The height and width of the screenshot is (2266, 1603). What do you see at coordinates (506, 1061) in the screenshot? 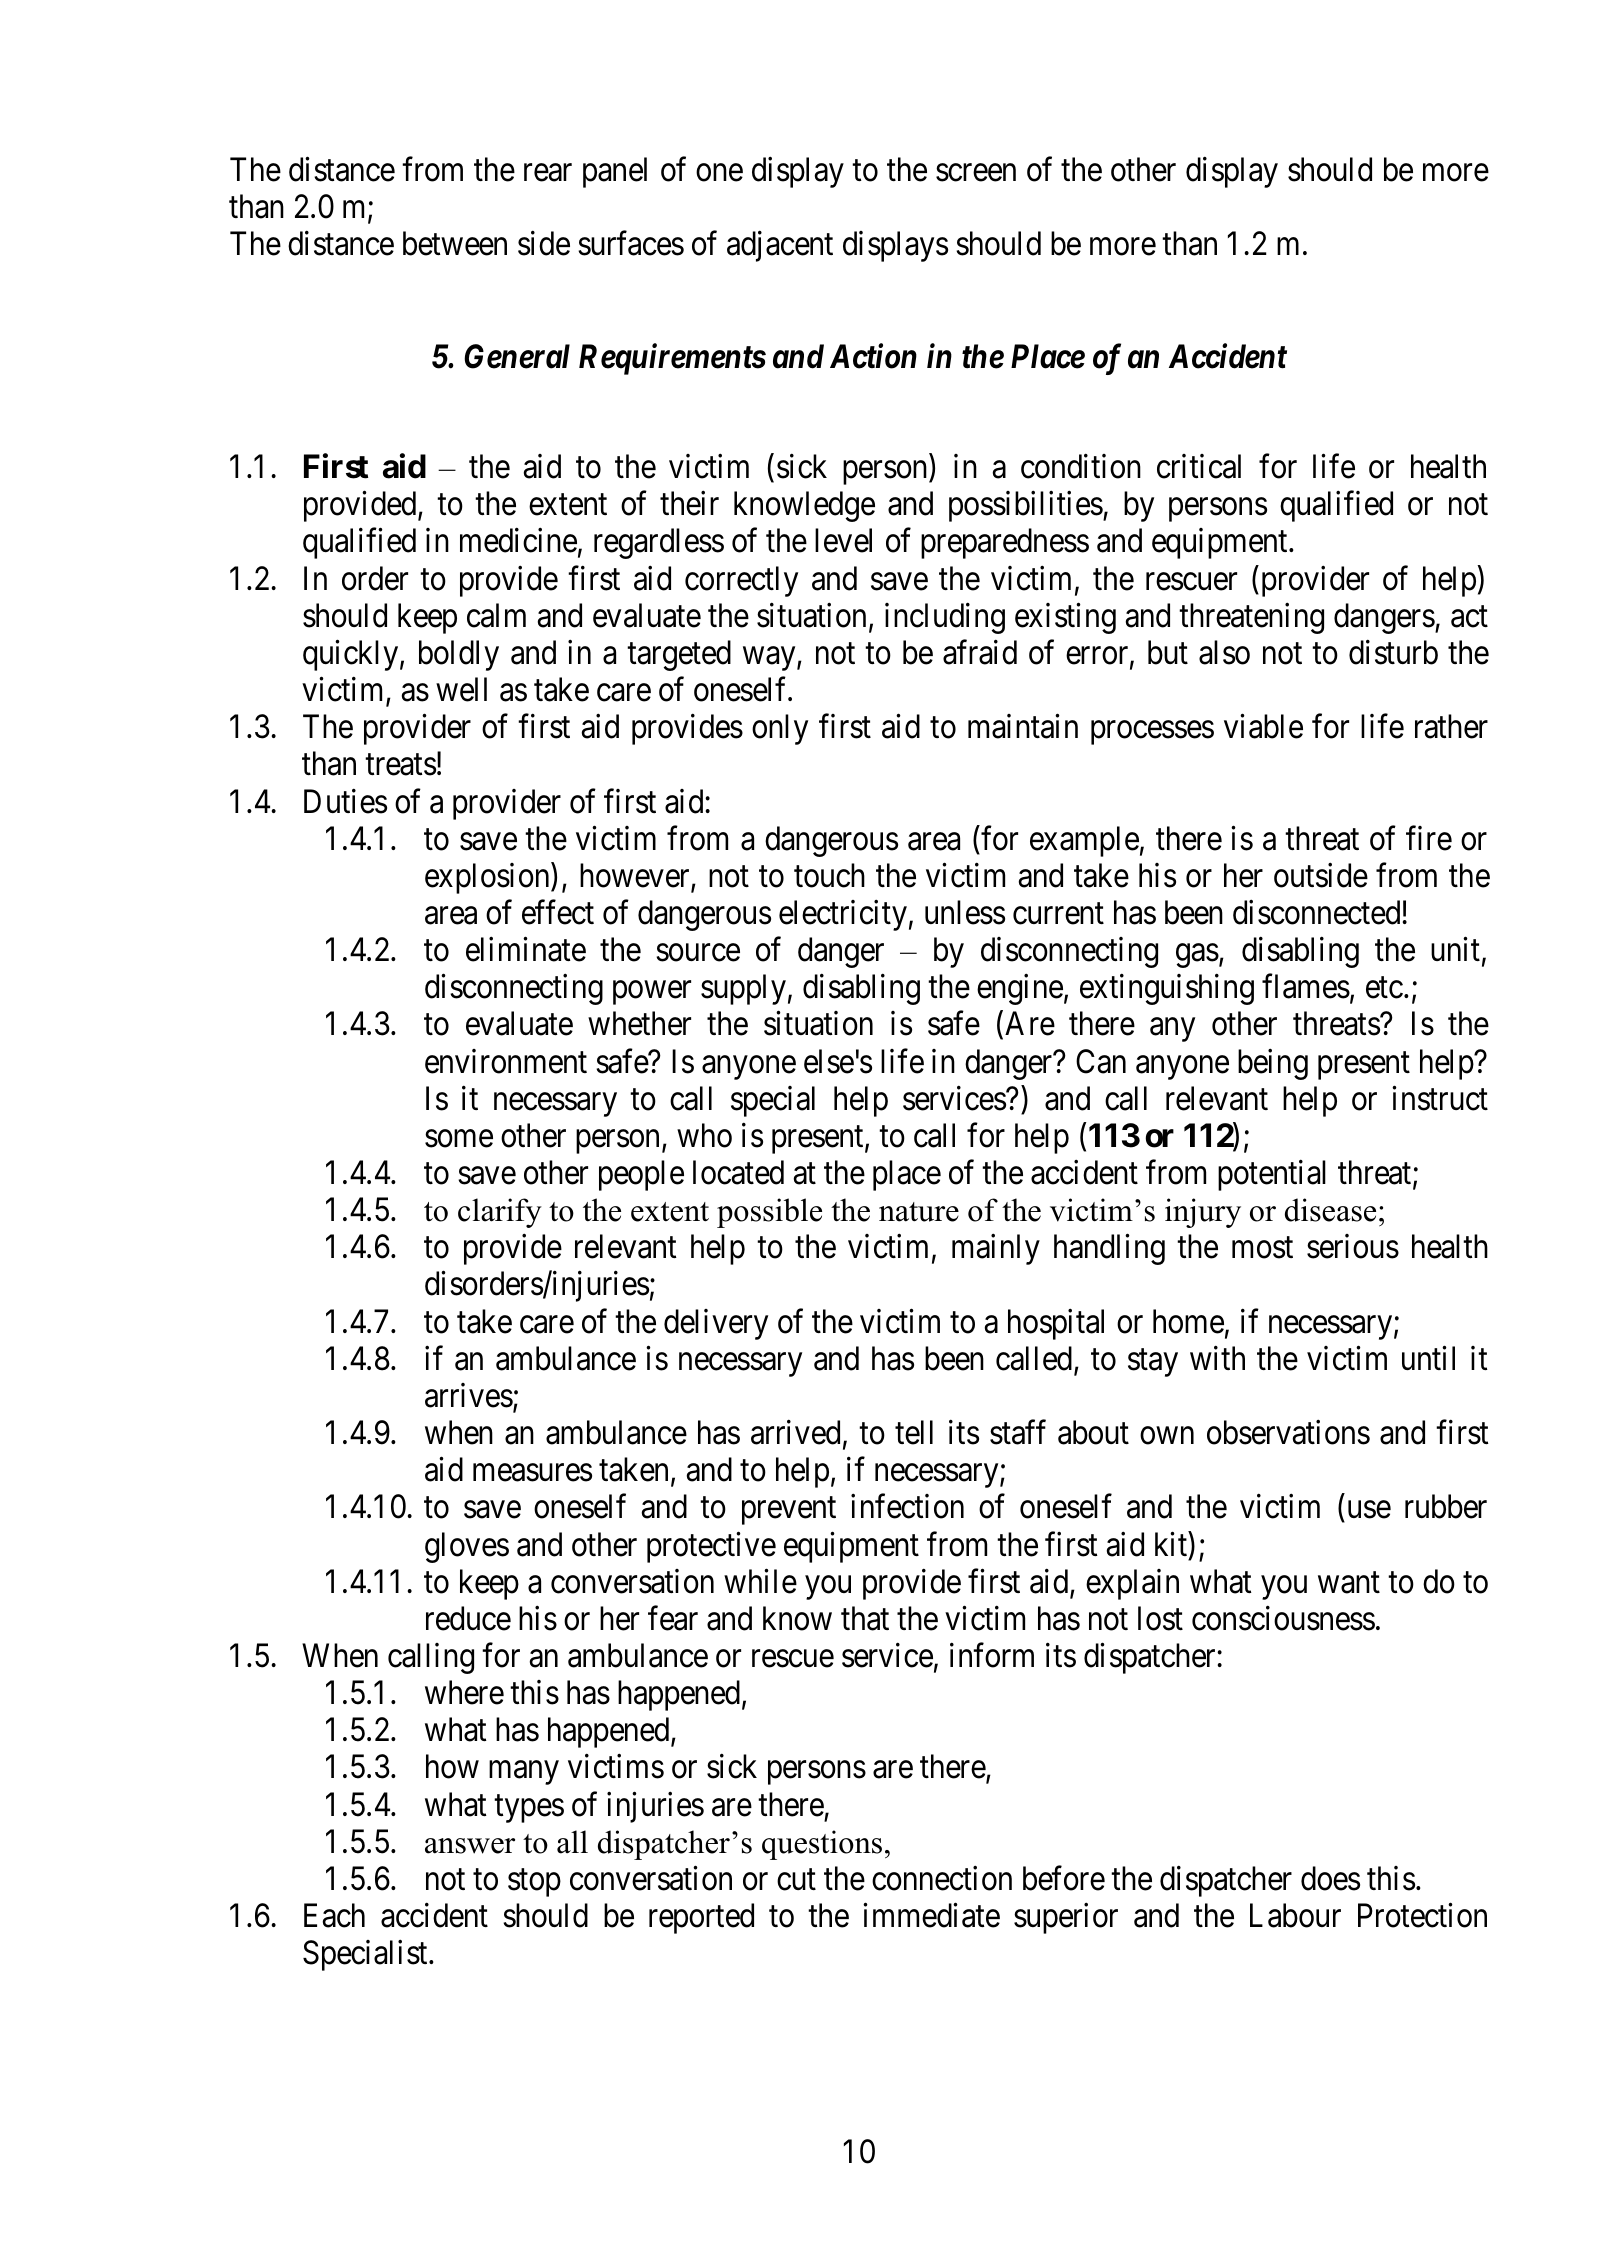
I see `environment` at bounding box center [506, 1061].
